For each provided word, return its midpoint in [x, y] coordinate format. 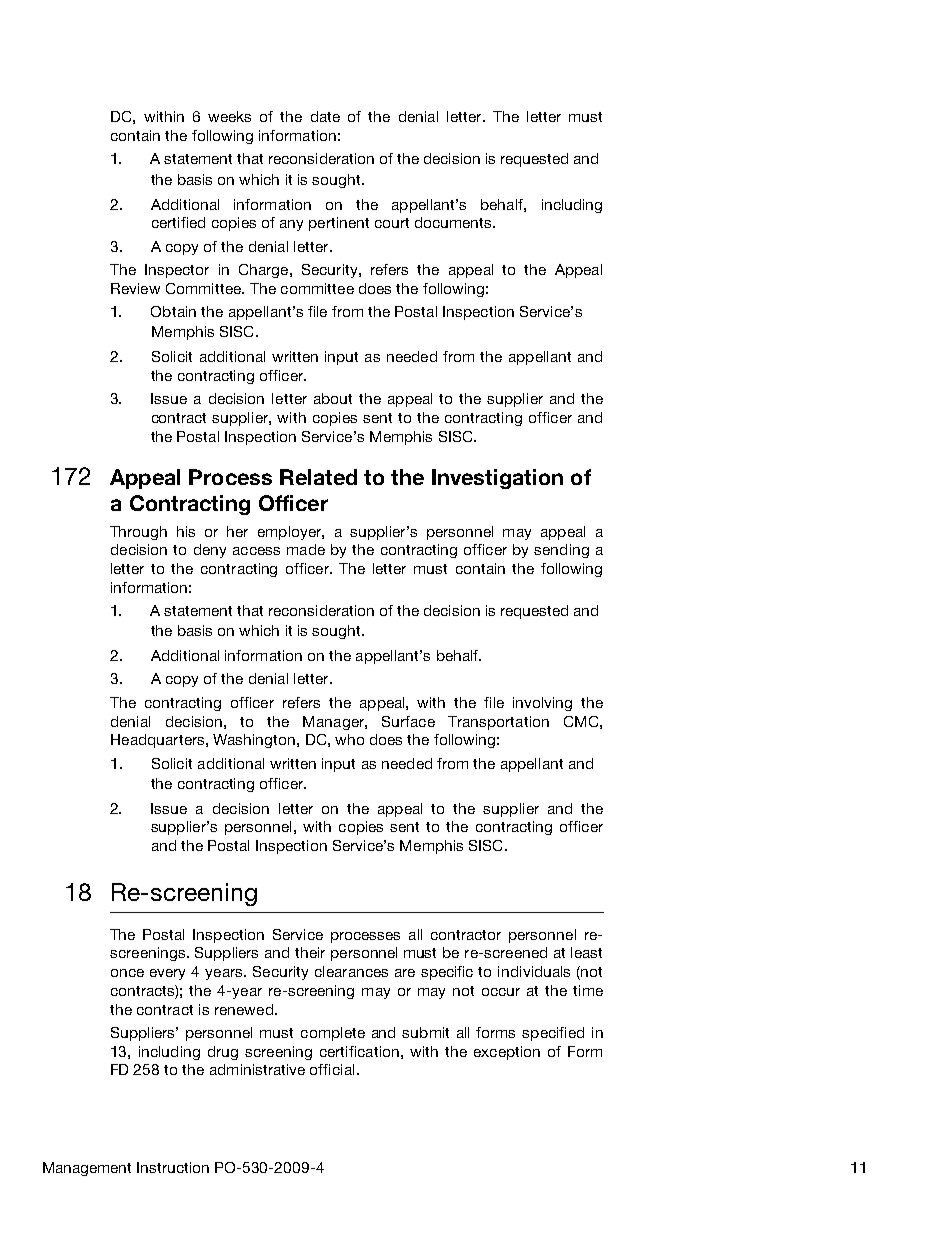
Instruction [173, 1167]
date [325, 116]
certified [178, 222]
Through [138, 533]
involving [542, 704]
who [349, 739]
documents [454, 222]
